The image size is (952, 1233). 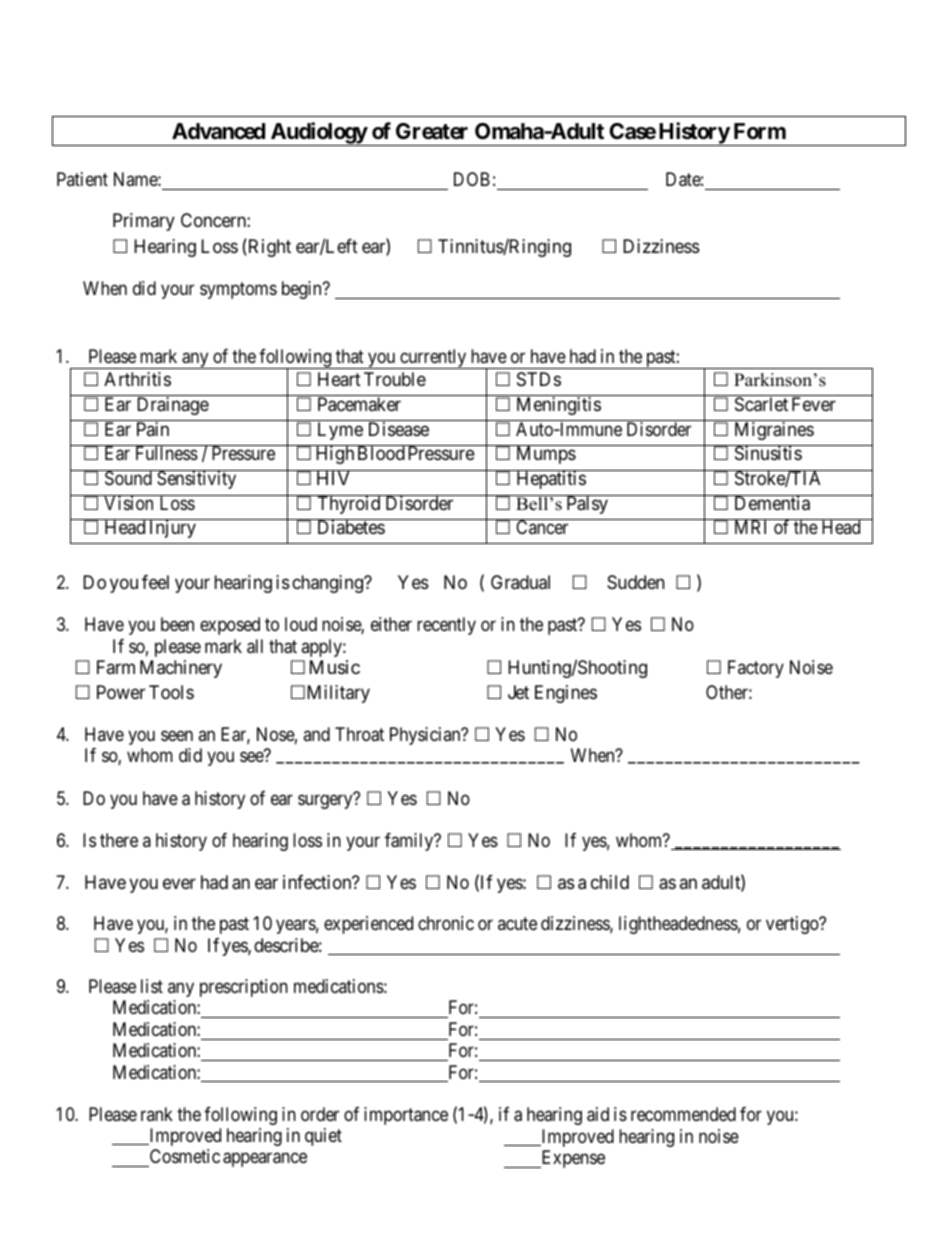 I want to click on rank, so click(x=157, y=1114).
